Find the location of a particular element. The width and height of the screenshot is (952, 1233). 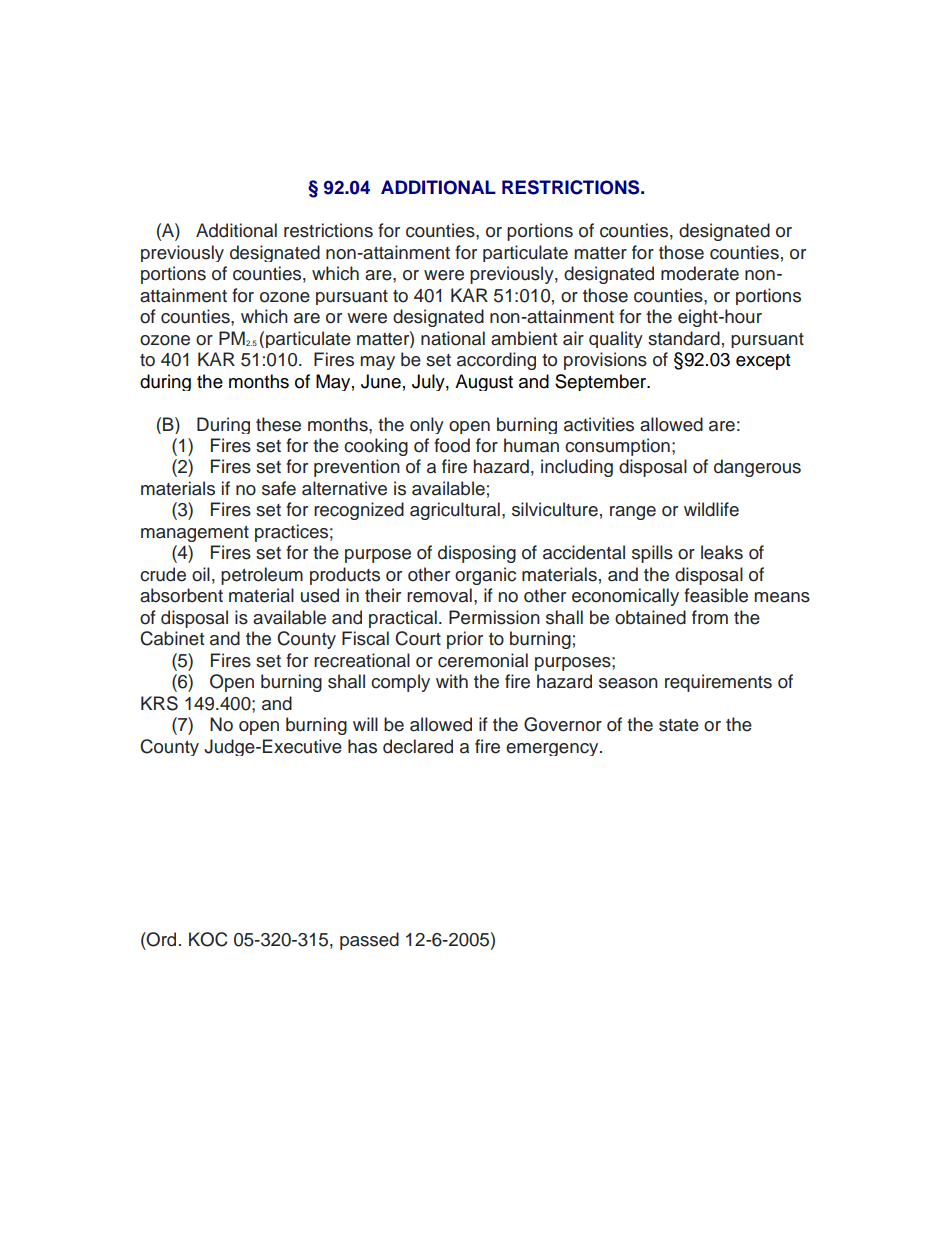

Permission is located at coordinates (494, 617).
